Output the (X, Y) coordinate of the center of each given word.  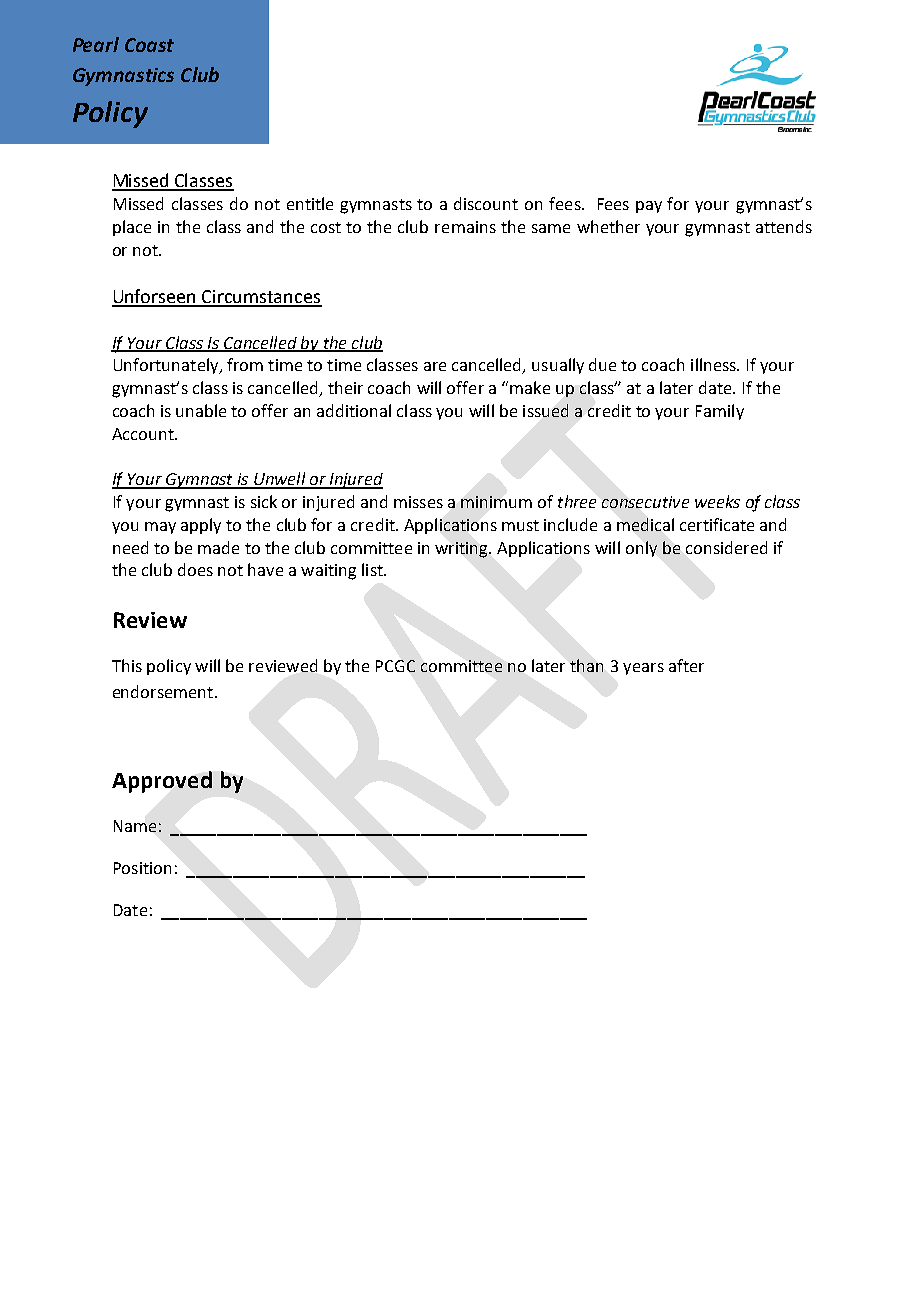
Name (135, 826)
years (643, 669)
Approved (162, 782)
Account (144, 434)
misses (418, 502)
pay (649, 207)
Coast (149, 45)
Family (720, 412)
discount (486, 203)
